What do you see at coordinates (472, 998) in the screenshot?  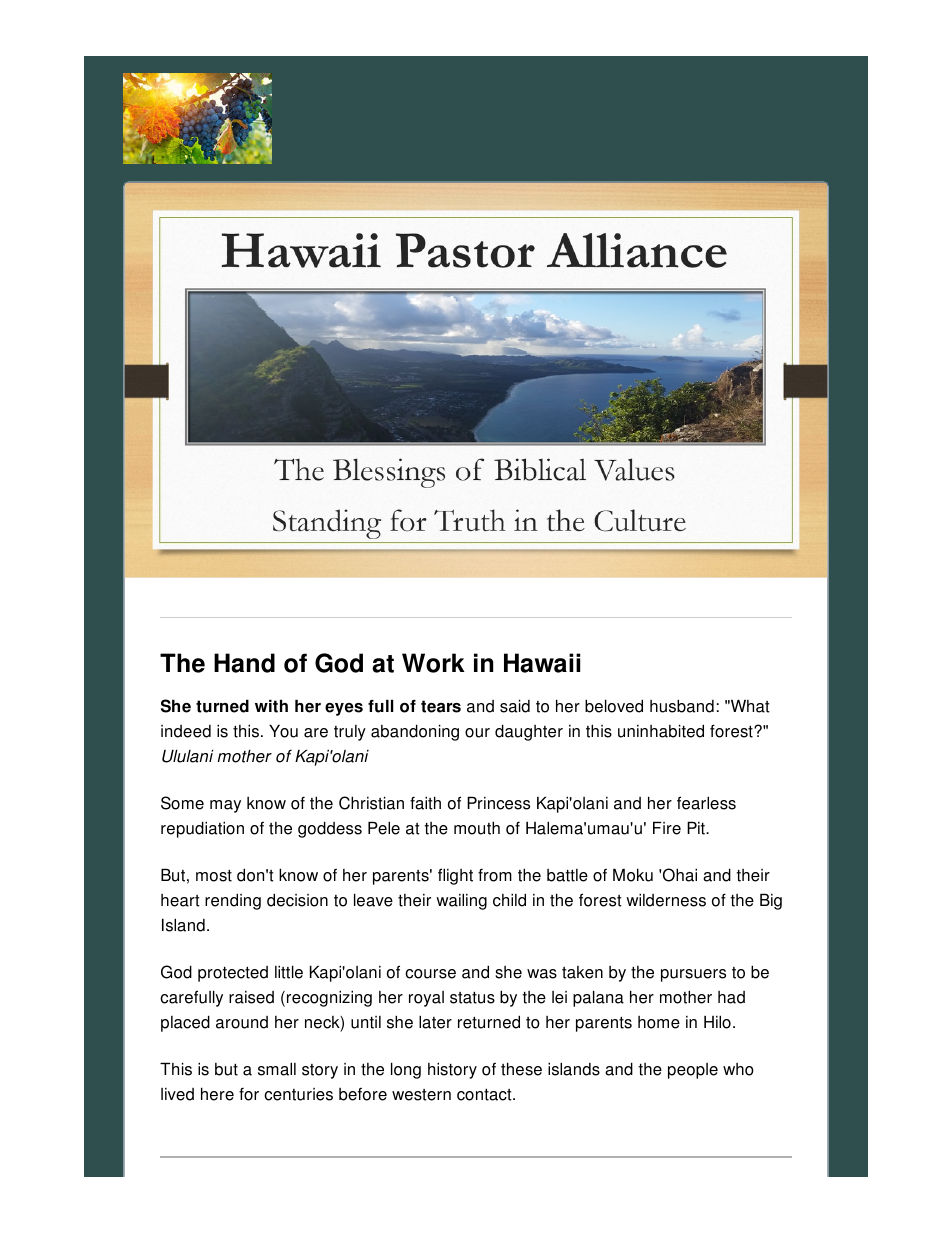 I see `status` at bounding box center [472, 998].
